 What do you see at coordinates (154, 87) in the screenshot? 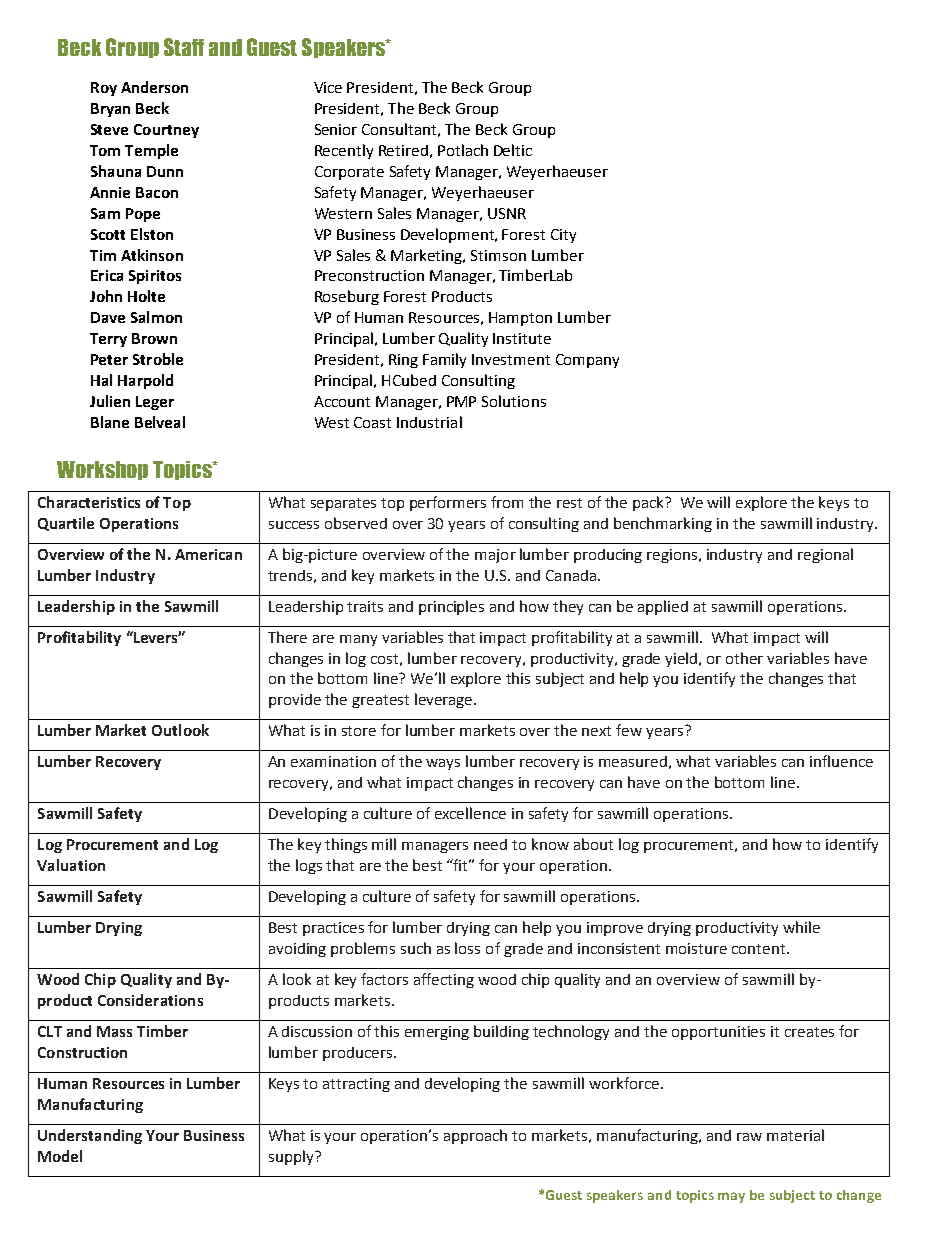
I see `Anderson` at bounding box center [154, 87].
